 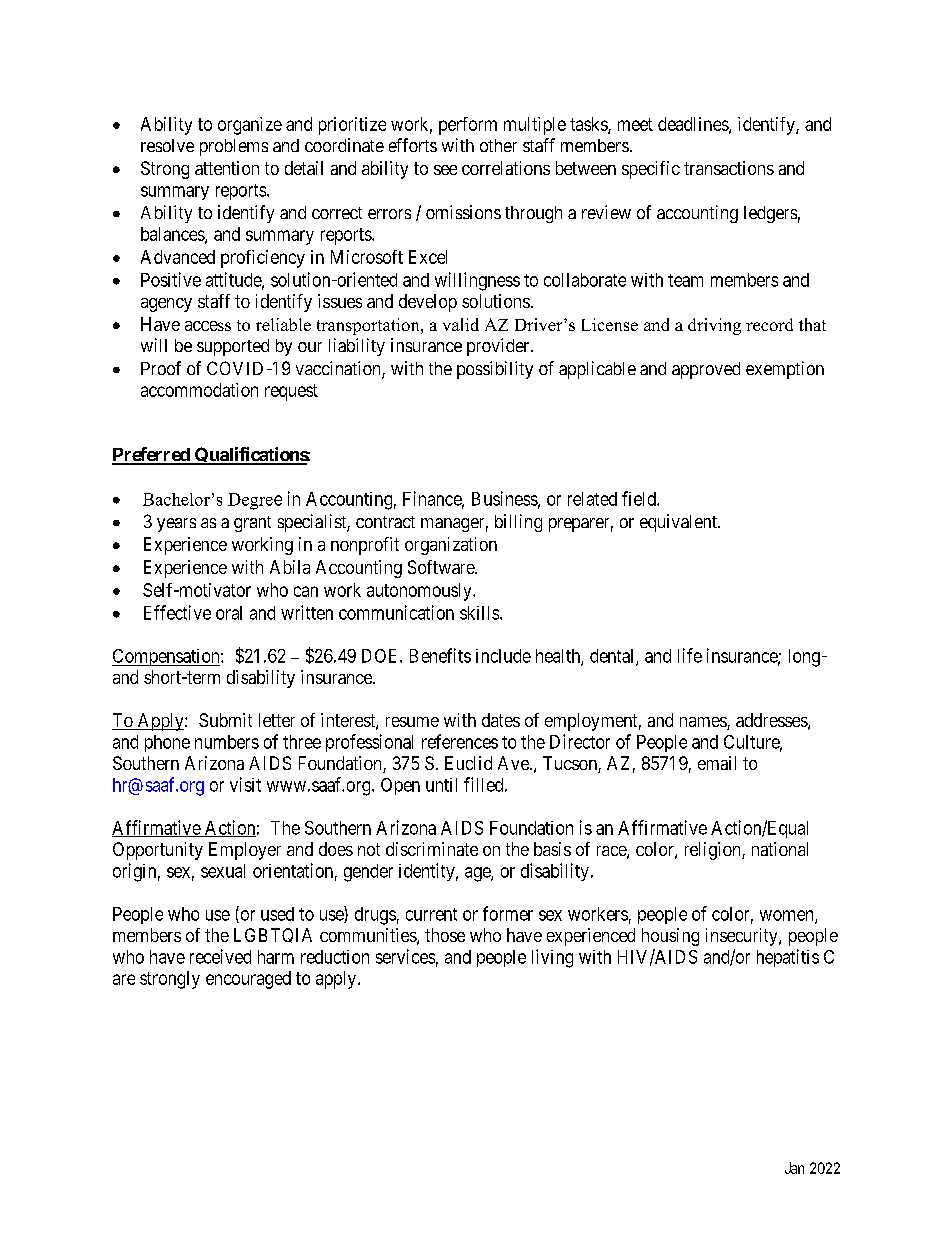 What do you see at coordinates (503, 656) in the document?
I see `include` at bounding box center [503, 656].
